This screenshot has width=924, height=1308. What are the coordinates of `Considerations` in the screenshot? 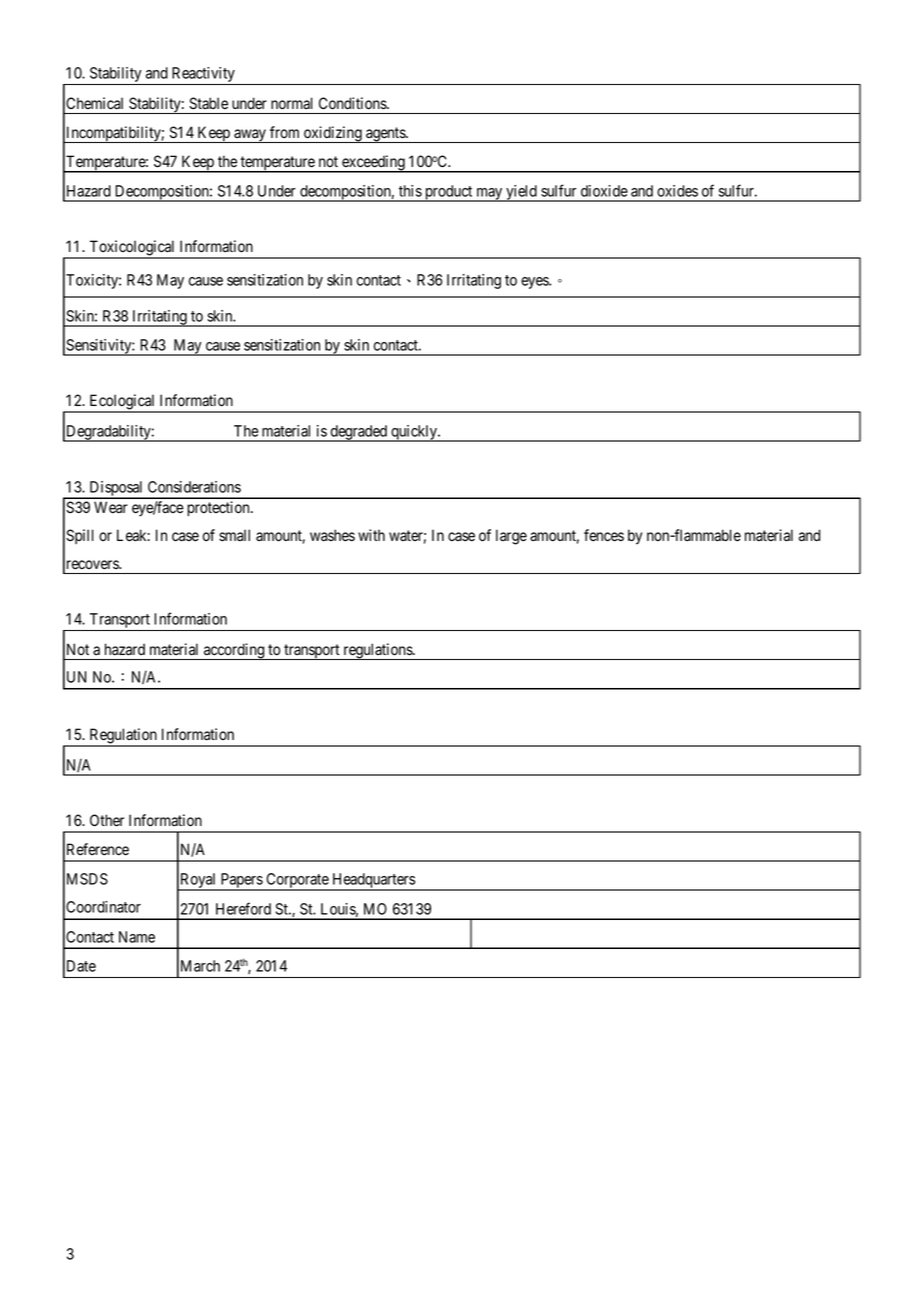 It's located at (194, 487).
